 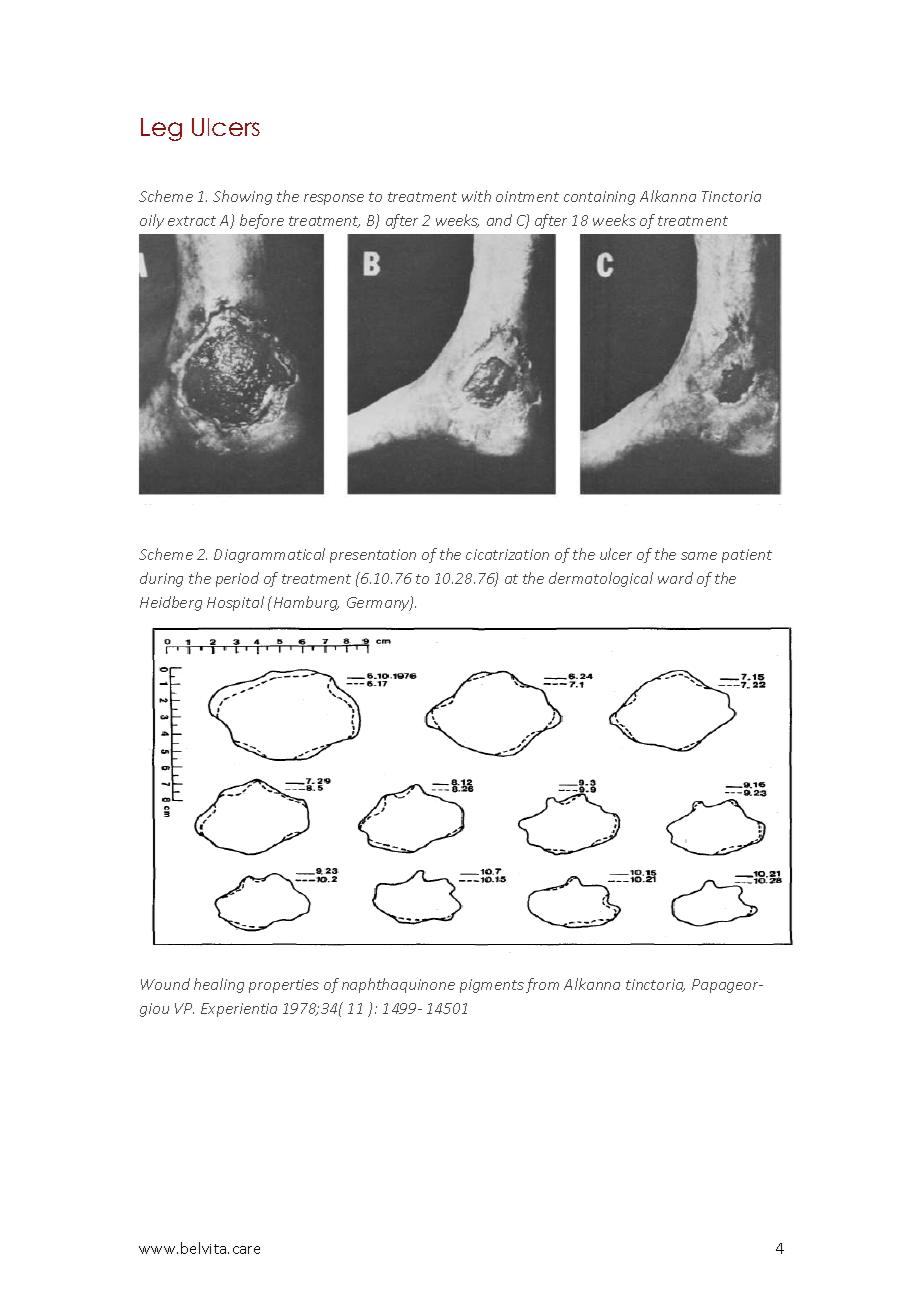 I want to click on healing, so click(x=219, y=985).
